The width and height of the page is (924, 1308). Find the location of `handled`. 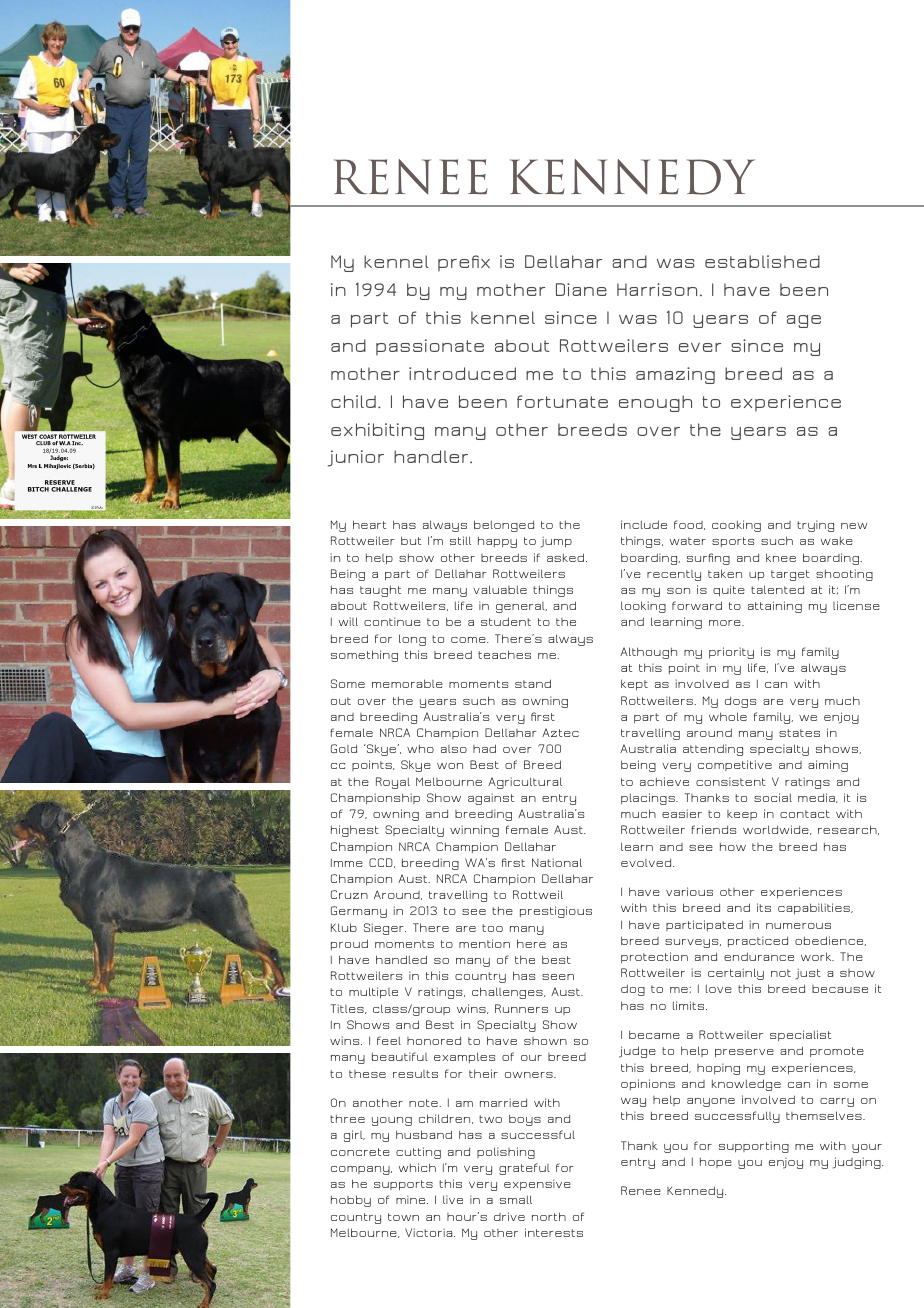

handled is located at coordinates (401, 959).
